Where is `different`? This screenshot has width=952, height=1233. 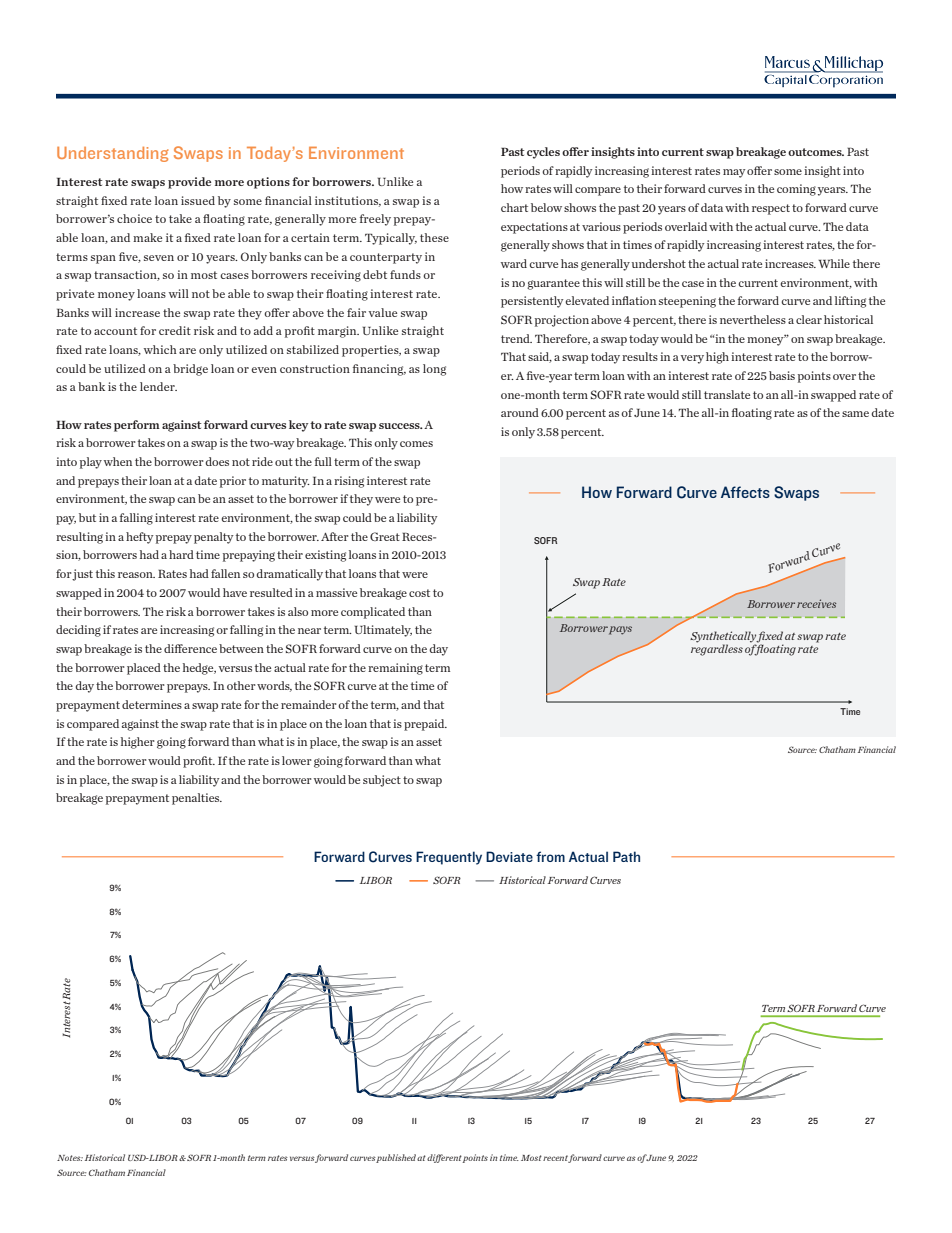 different is located at coordinates (444, 1158).
